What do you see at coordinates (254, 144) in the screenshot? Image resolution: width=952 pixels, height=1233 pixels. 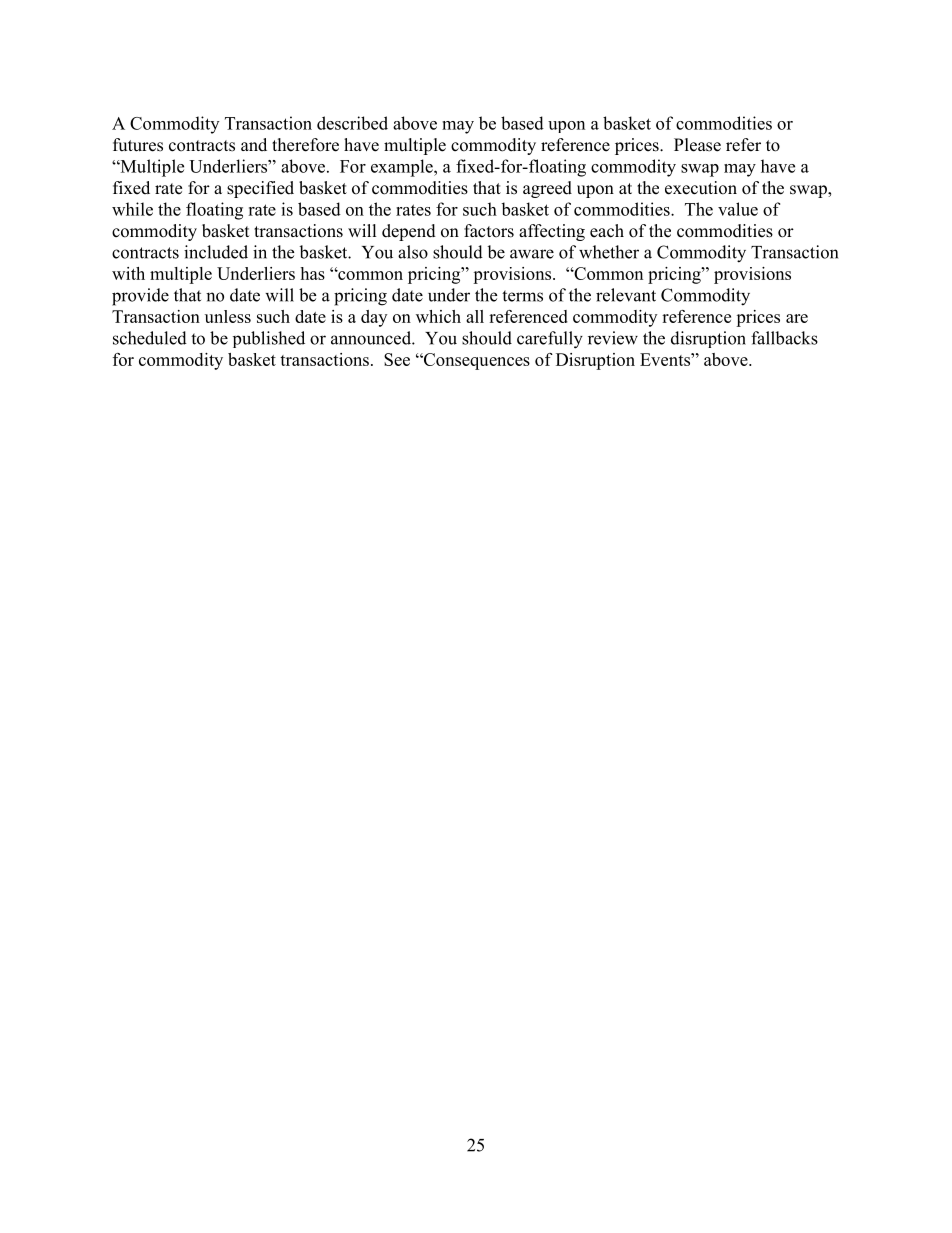 I see `and` at bounding box center [254, 144].
